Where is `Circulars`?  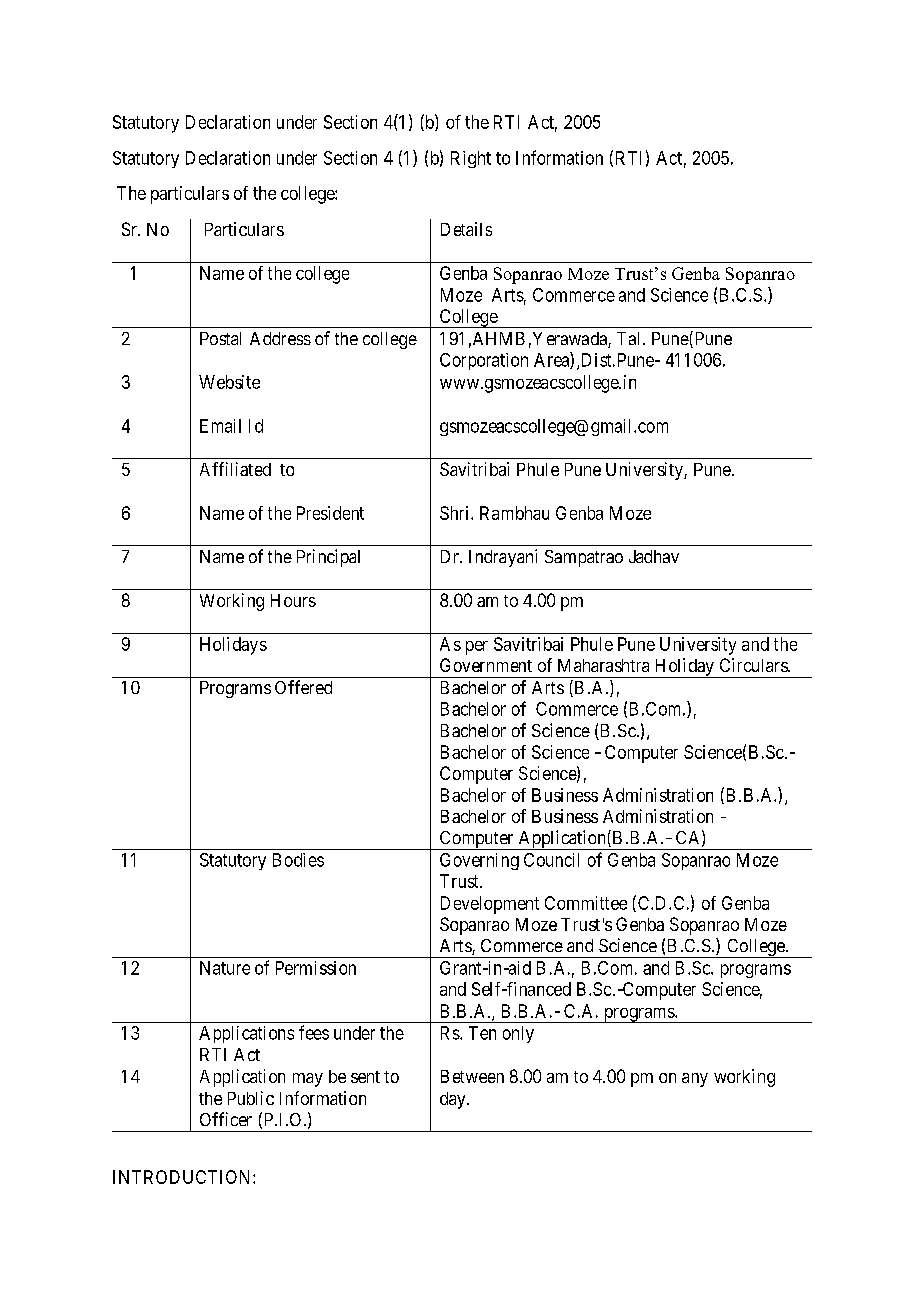 Circulars is located at coordinates (754, 665).
